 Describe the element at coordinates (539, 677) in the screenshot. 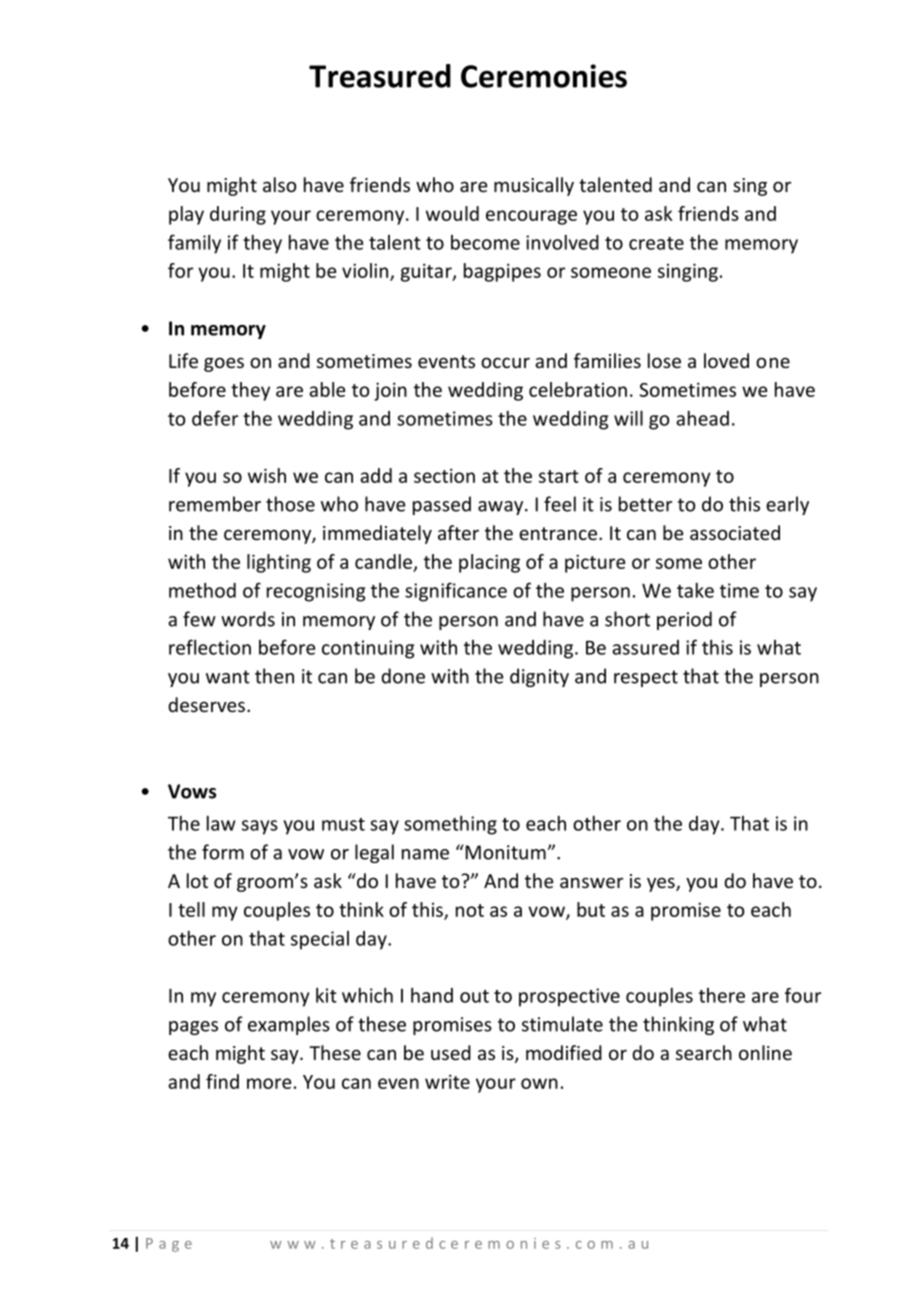

I see `dignity` at that location.
